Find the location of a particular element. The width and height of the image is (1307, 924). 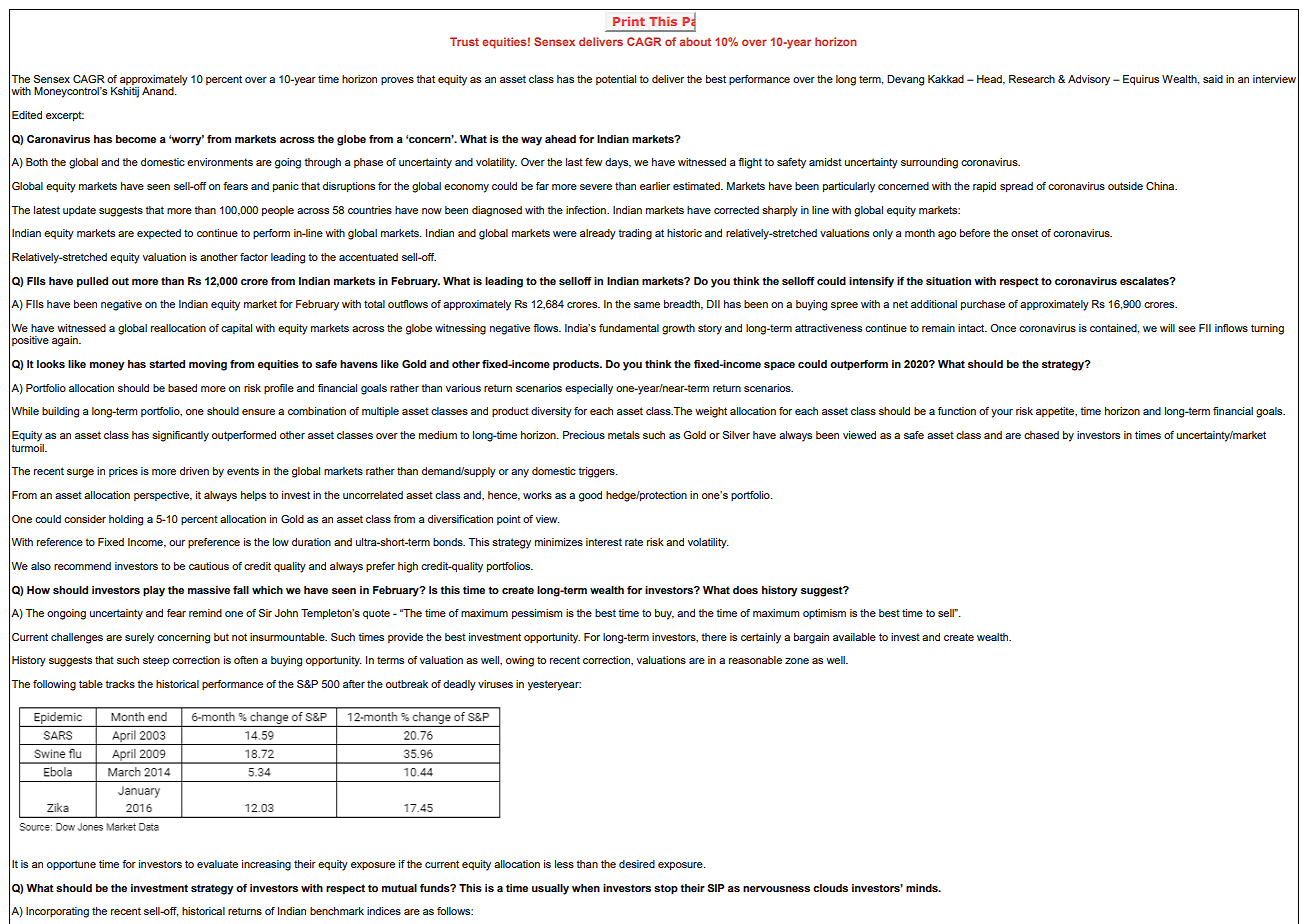

Advisory is located at coordinates (1089, 80).
